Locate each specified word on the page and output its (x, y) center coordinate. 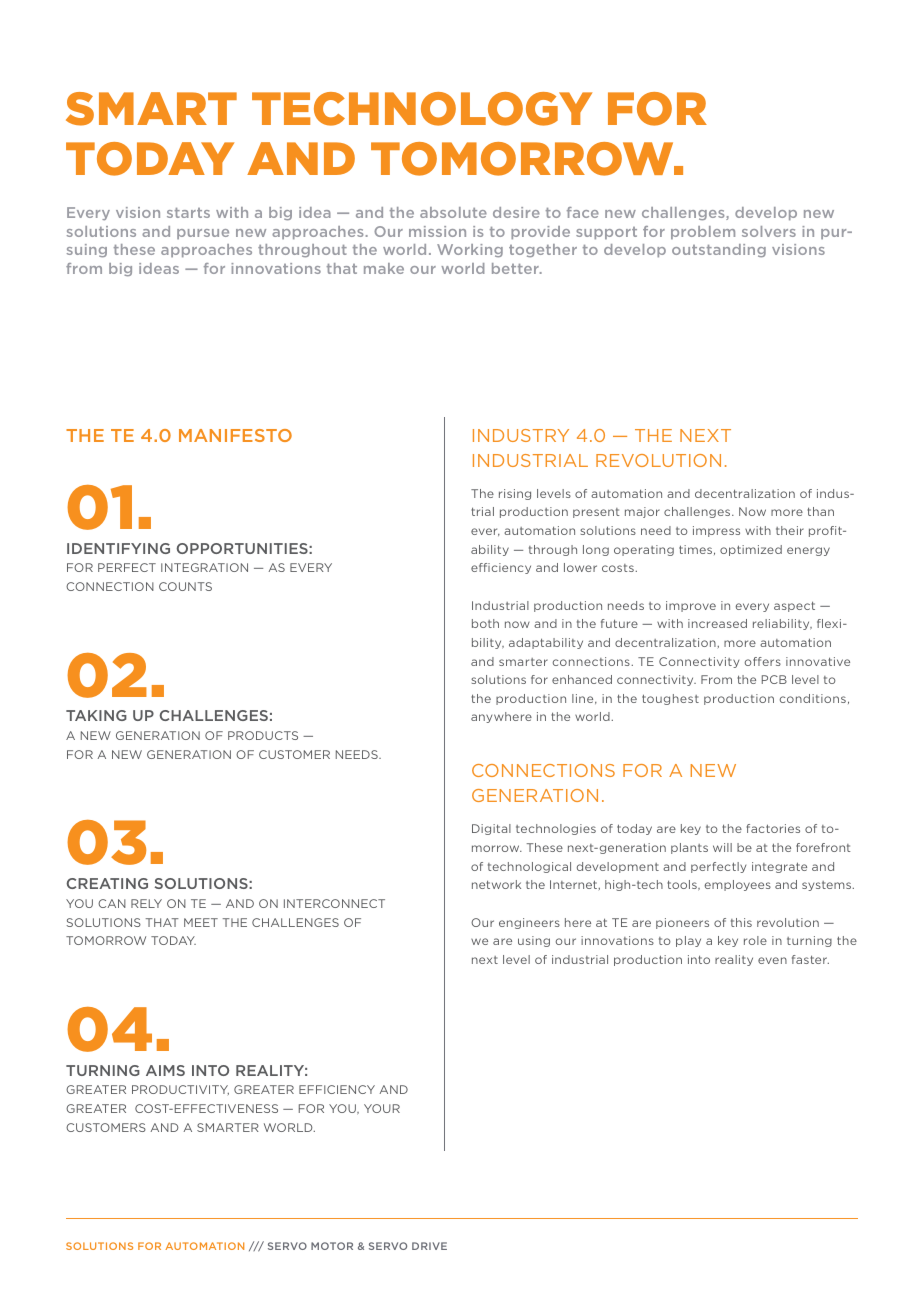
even (772, 960)
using (534, 941)
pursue (203, 234)
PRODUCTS (263, 735)
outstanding (719, 250)
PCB (774, 679)
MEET (201, 922)
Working (470, 250)
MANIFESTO (235, 435)
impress (716, 531)
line (584, 699)
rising (515, 494)
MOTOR (332, 1246)
